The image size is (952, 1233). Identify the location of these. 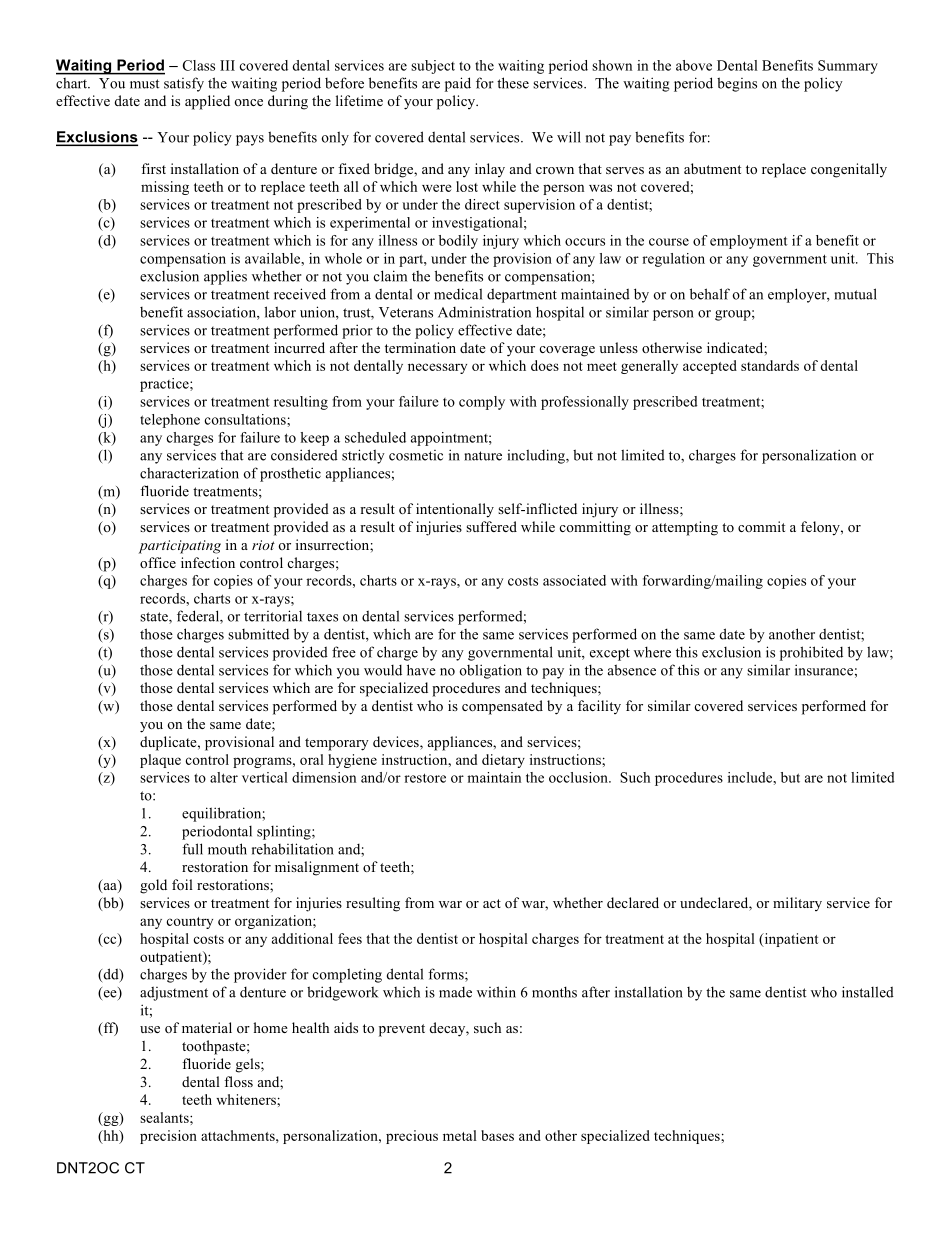
(513, 83).
